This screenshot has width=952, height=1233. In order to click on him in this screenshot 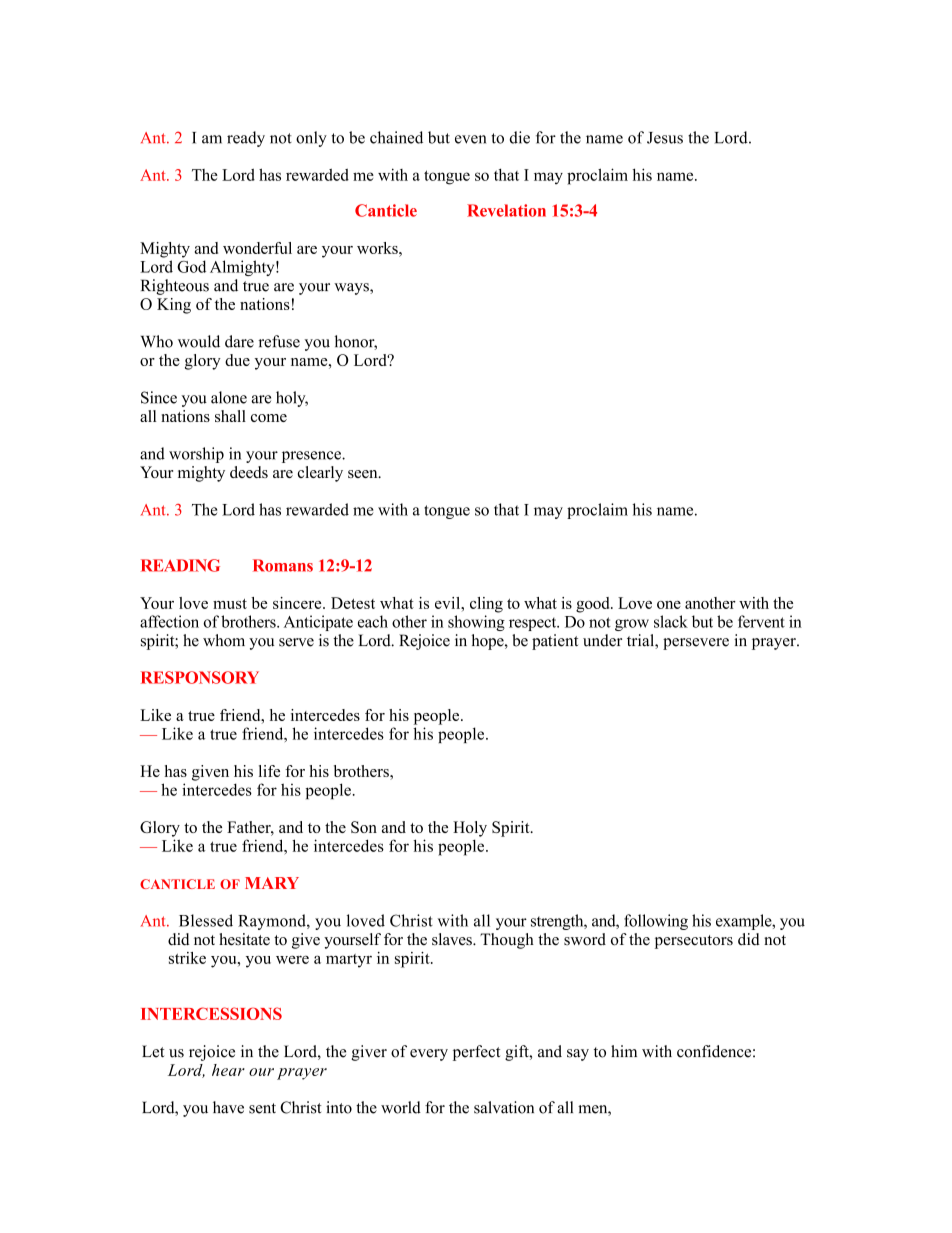, I will do `click(624, 1051)`.
